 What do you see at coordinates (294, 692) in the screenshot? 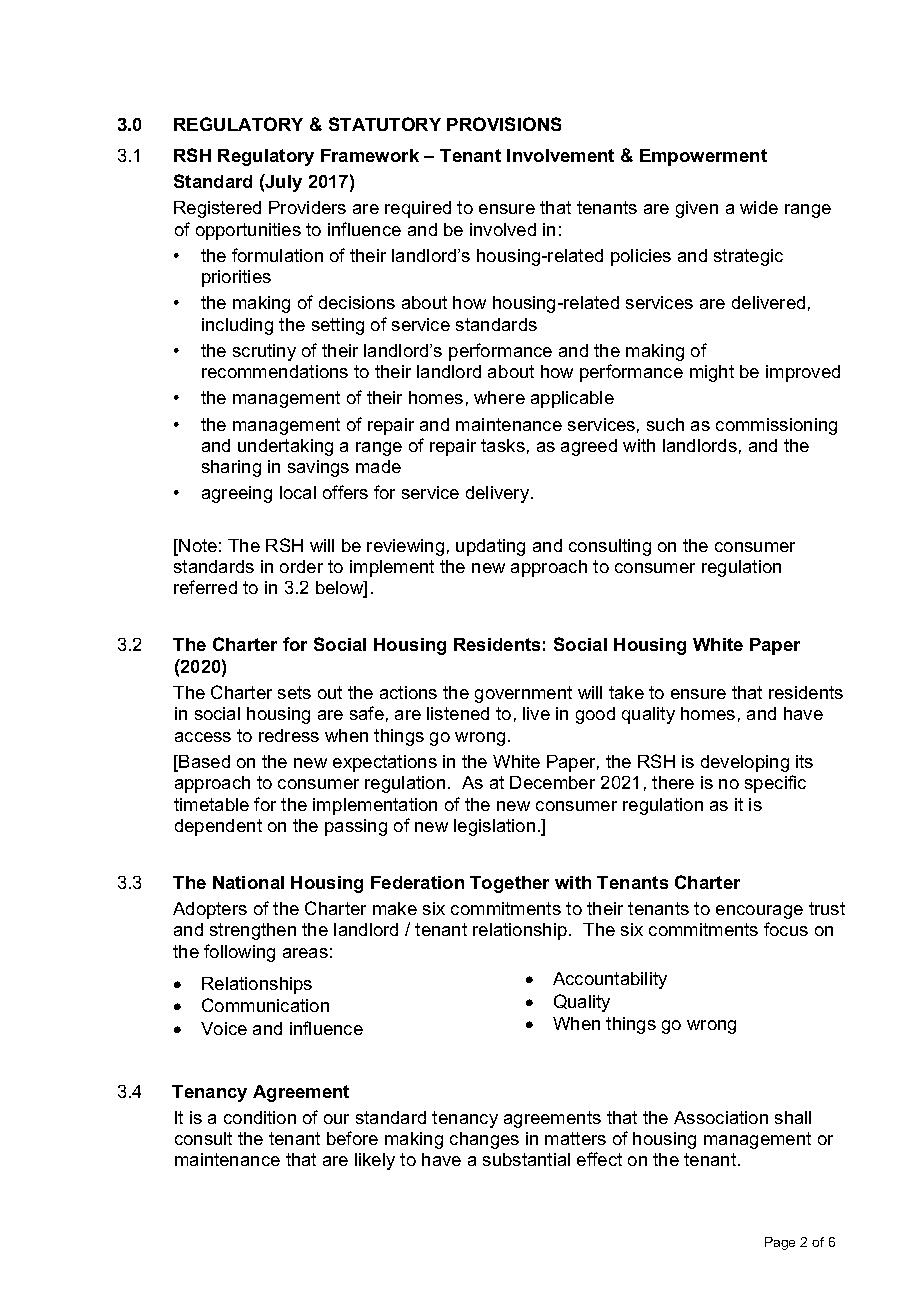
I see `sets` at bounding box center [294, 692].
